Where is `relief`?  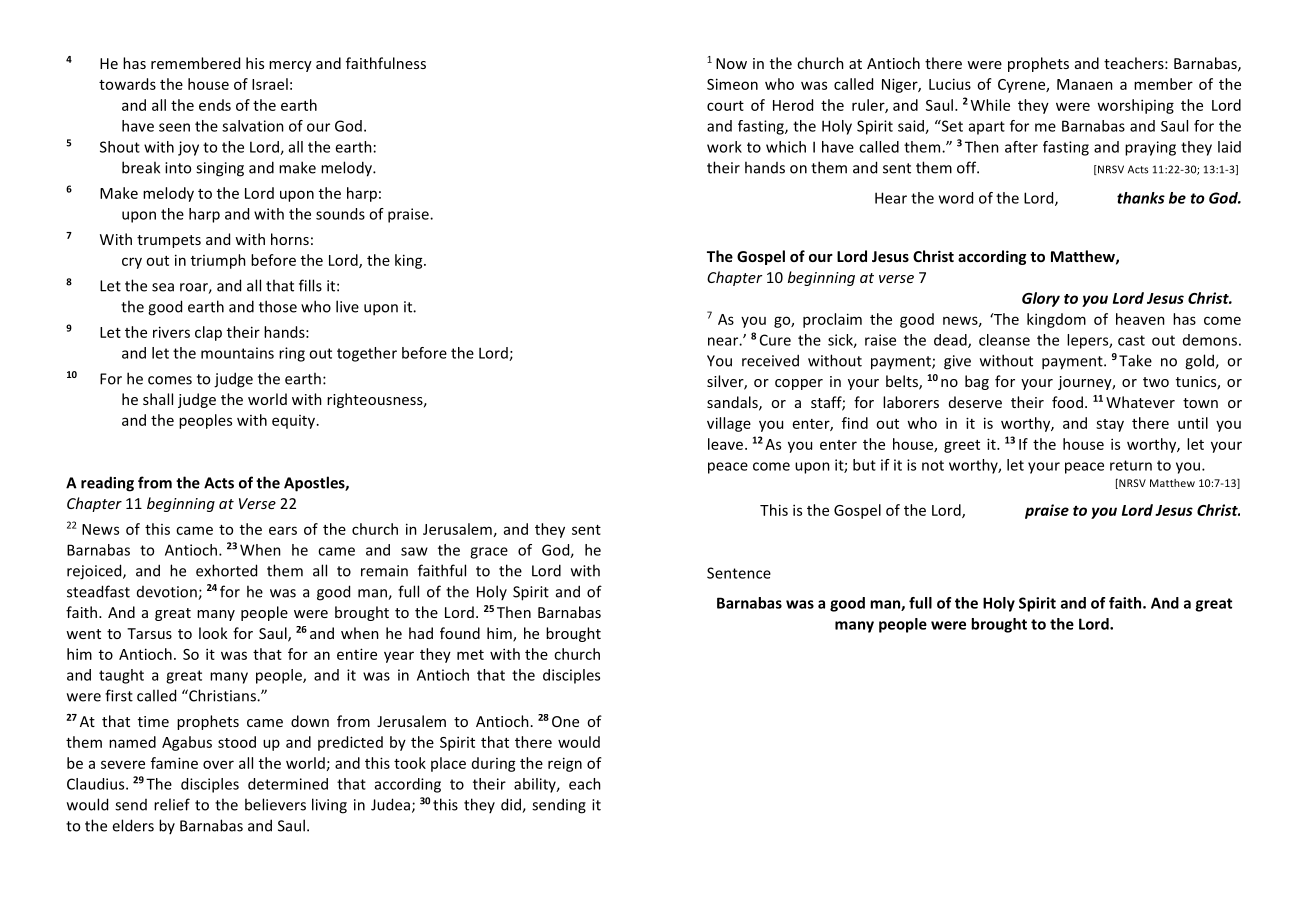 relief is located at coordinates (172, 804).
